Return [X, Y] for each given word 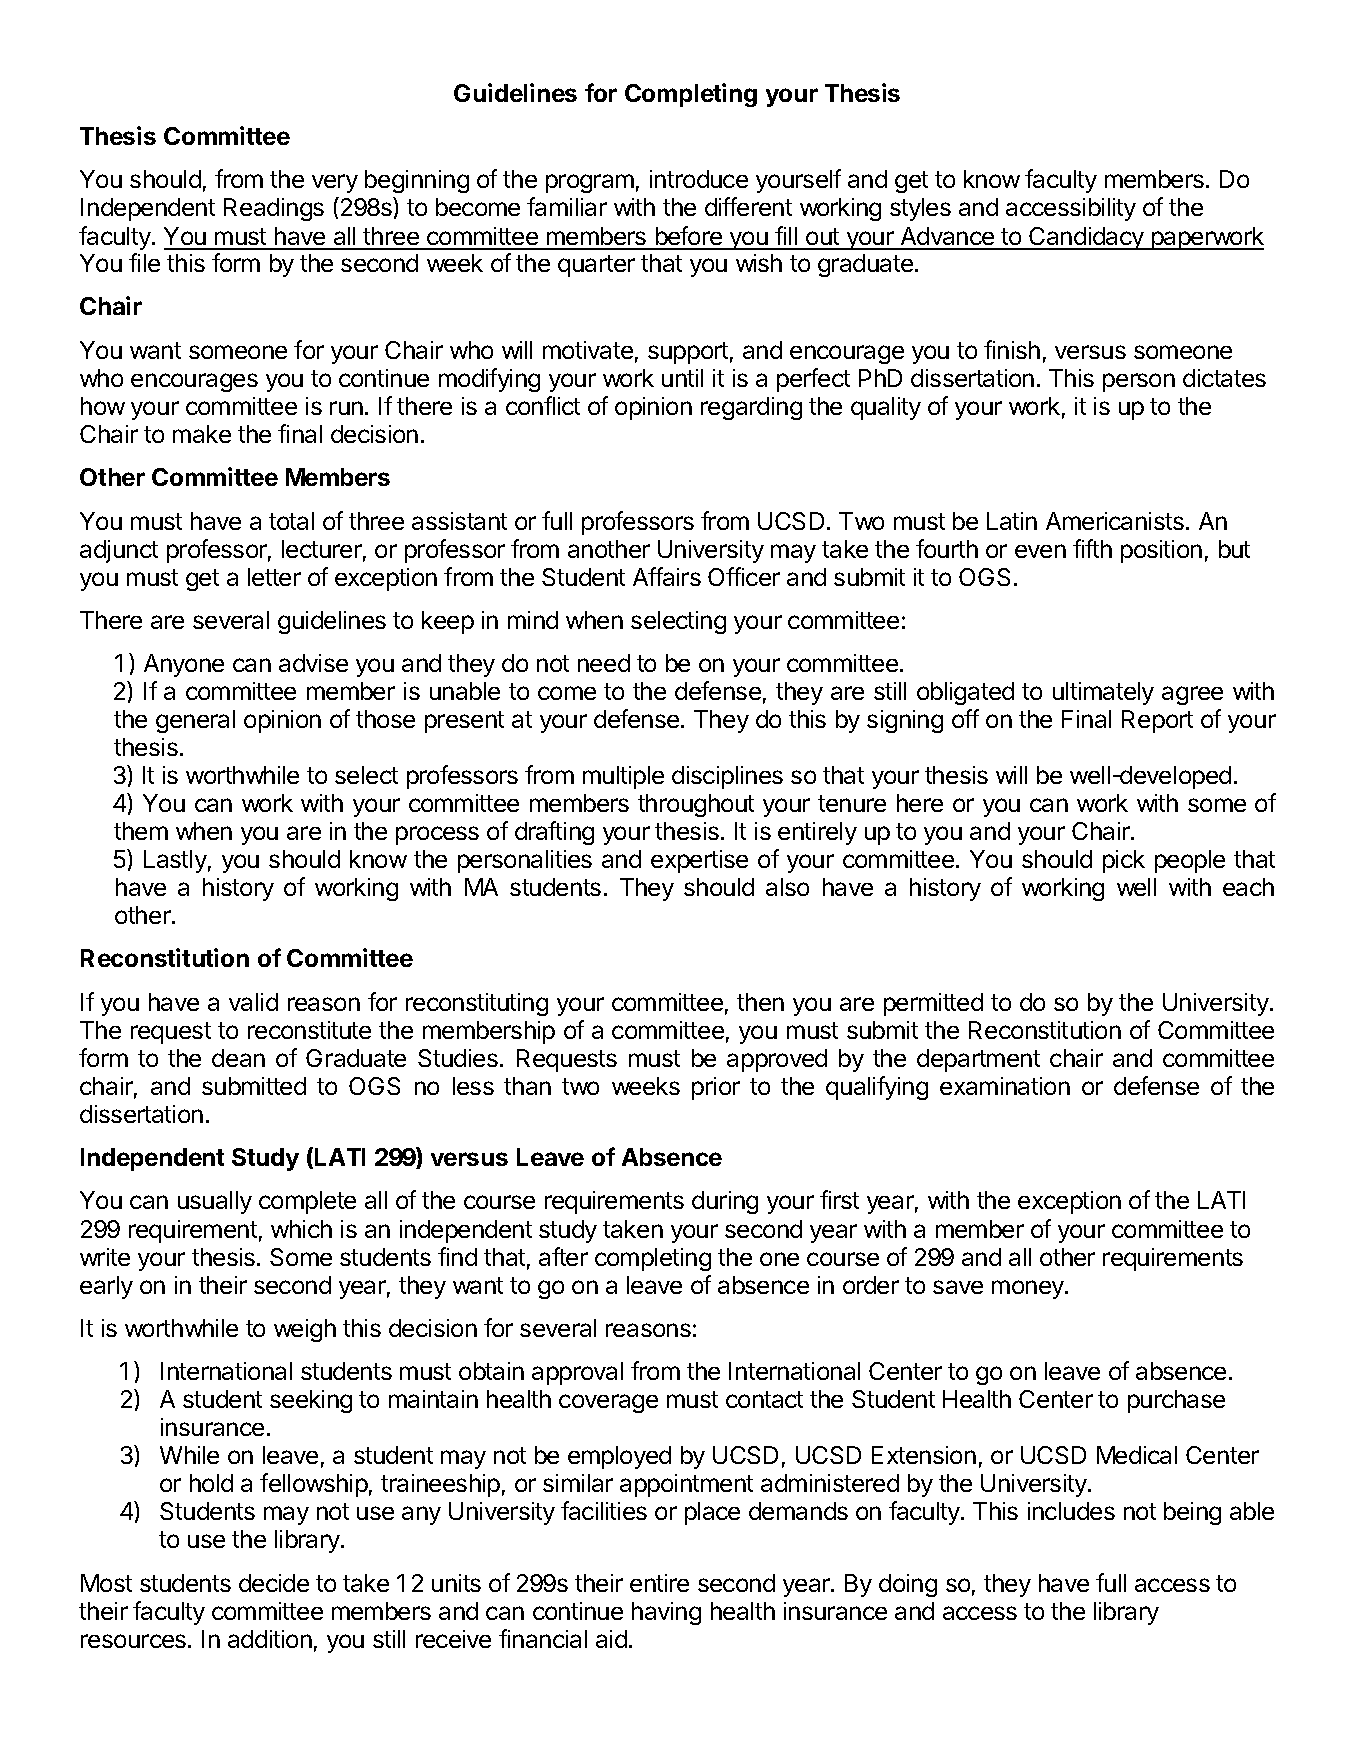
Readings [274, 209]
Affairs [667, 576]
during [725, 1202]
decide [274, 1583]
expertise [699, 861]
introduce [699, 179]
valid [253, 1002]
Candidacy [1087, 238]
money [1029, 1289]
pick [1124, 861]
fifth [1092, 548]
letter [274, 577]
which [301, 1229]
